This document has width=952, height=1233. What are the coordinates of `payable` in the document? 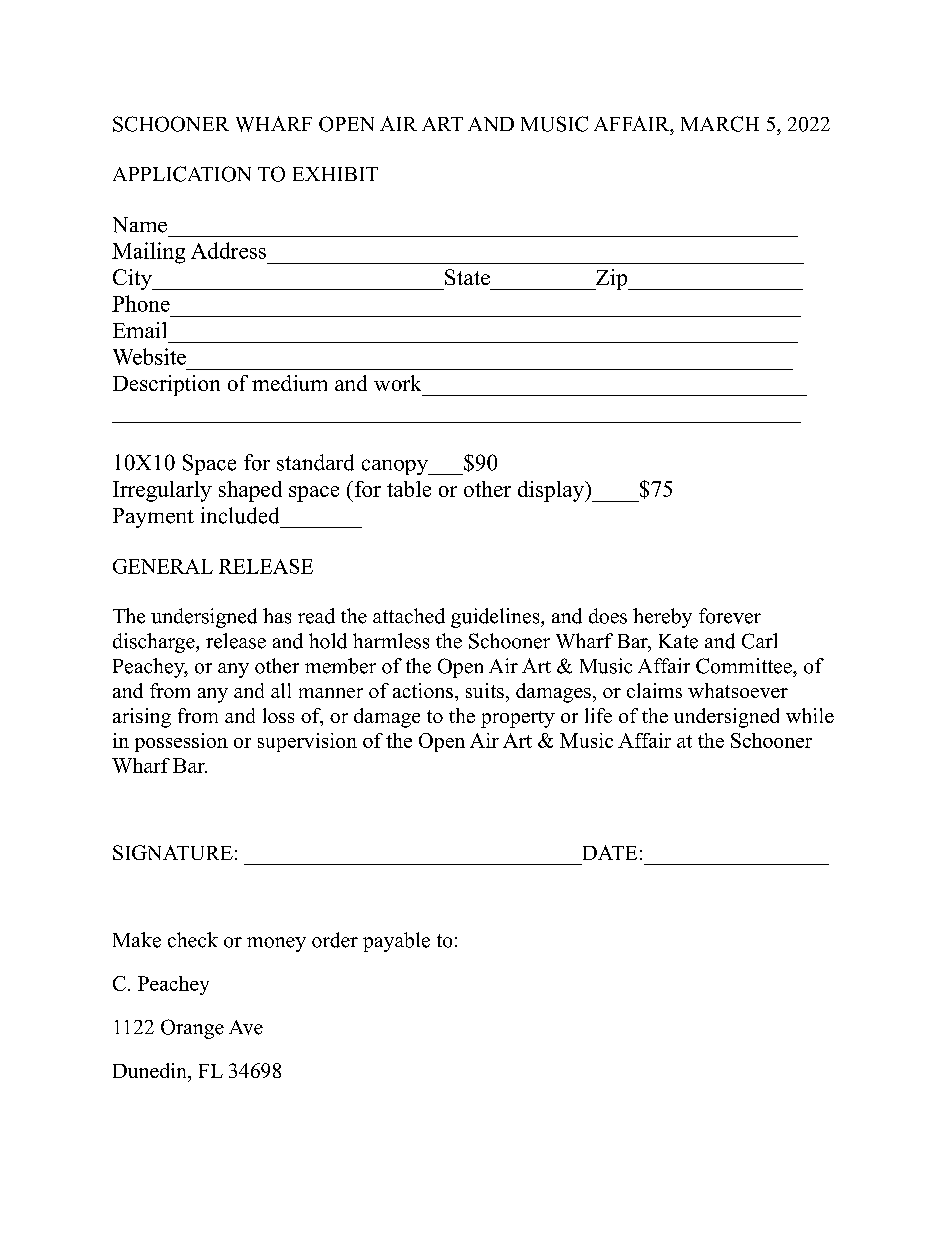 It's located at (396, 942).
